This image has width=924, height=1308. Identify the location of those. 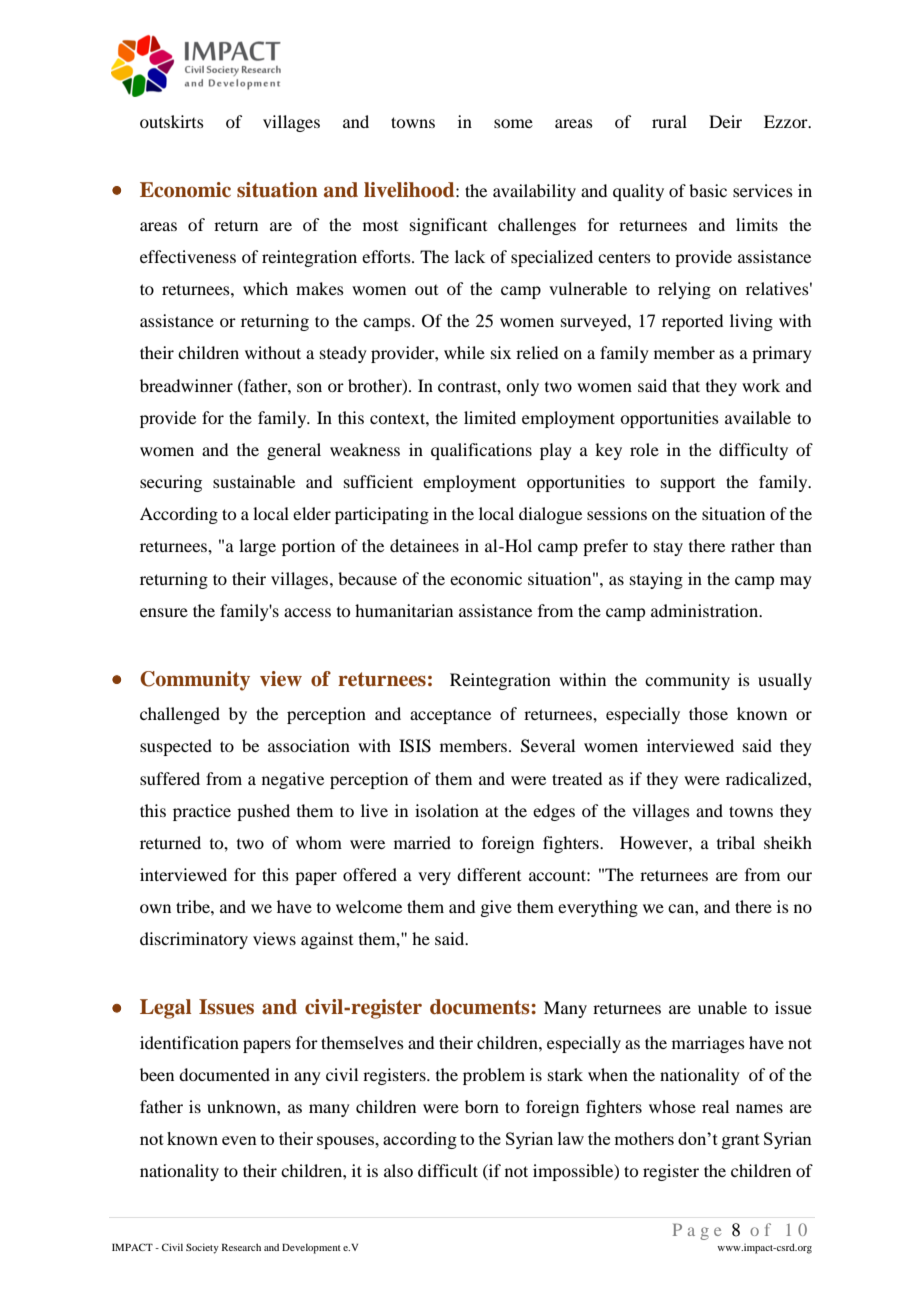
(708, 713).
